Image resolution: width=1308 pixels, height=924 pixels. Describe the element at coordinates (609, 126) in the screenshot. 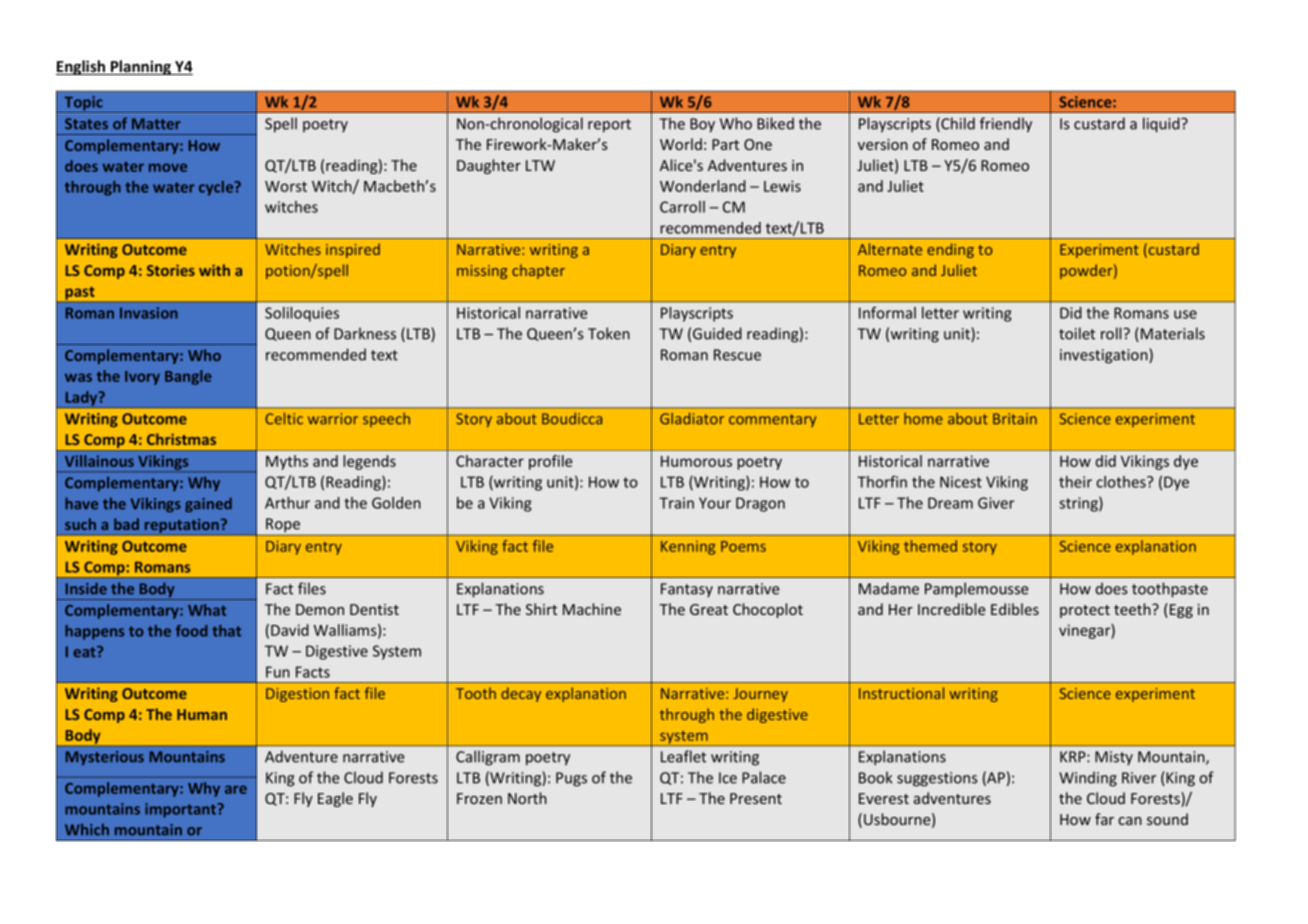

I see `report` at that location.
